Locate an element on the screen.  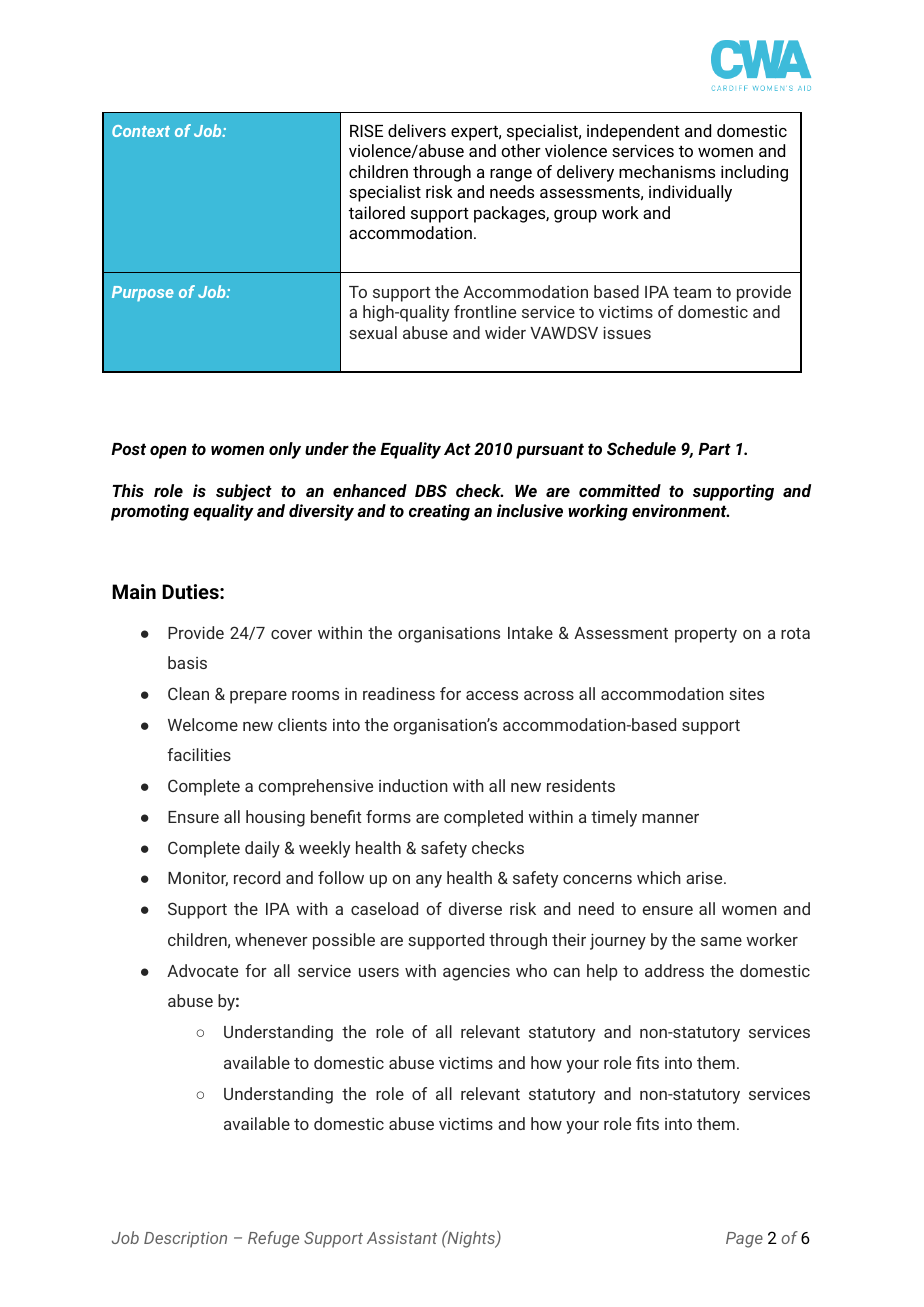
Assistant is located at coordinates (402, 1238).
